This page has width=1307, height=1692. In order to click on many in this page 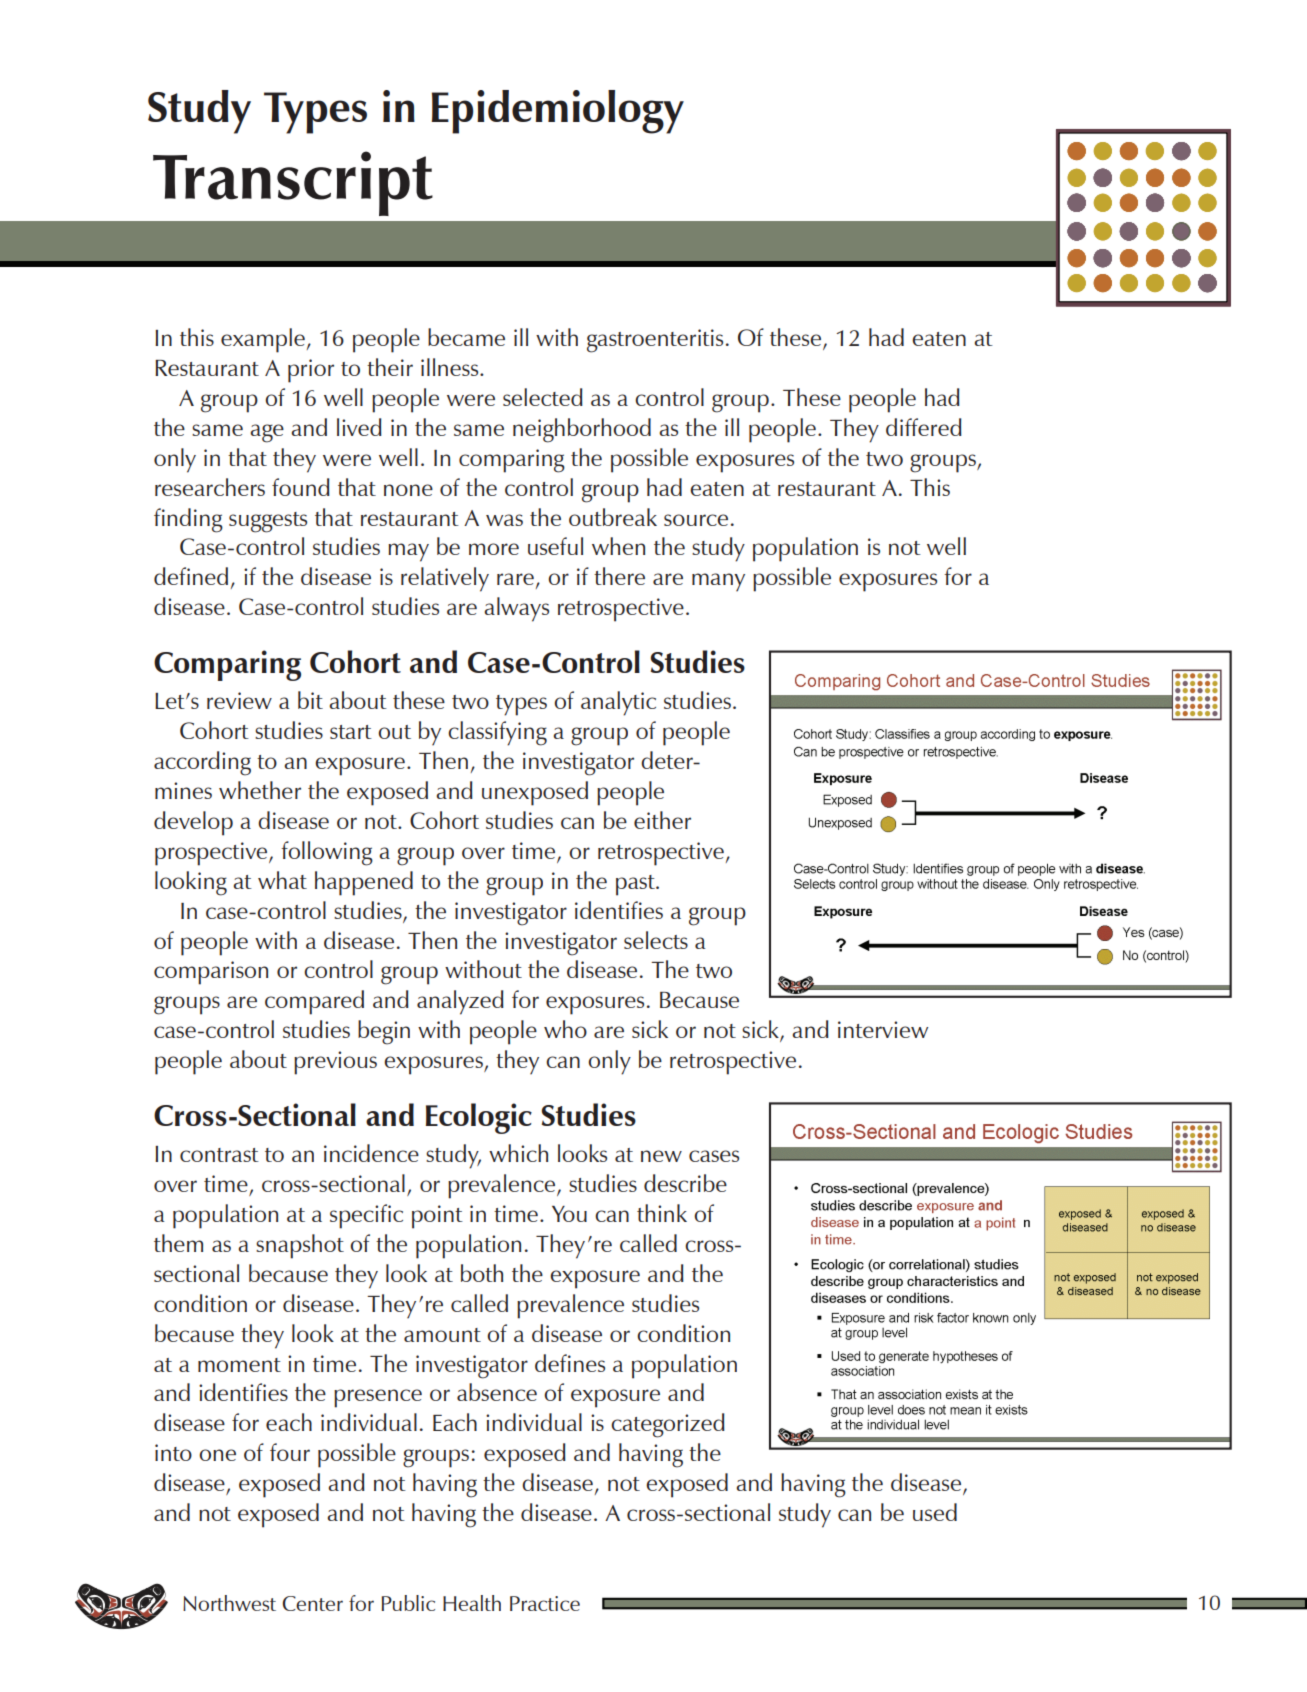, I will do `click(718, 582)`.
